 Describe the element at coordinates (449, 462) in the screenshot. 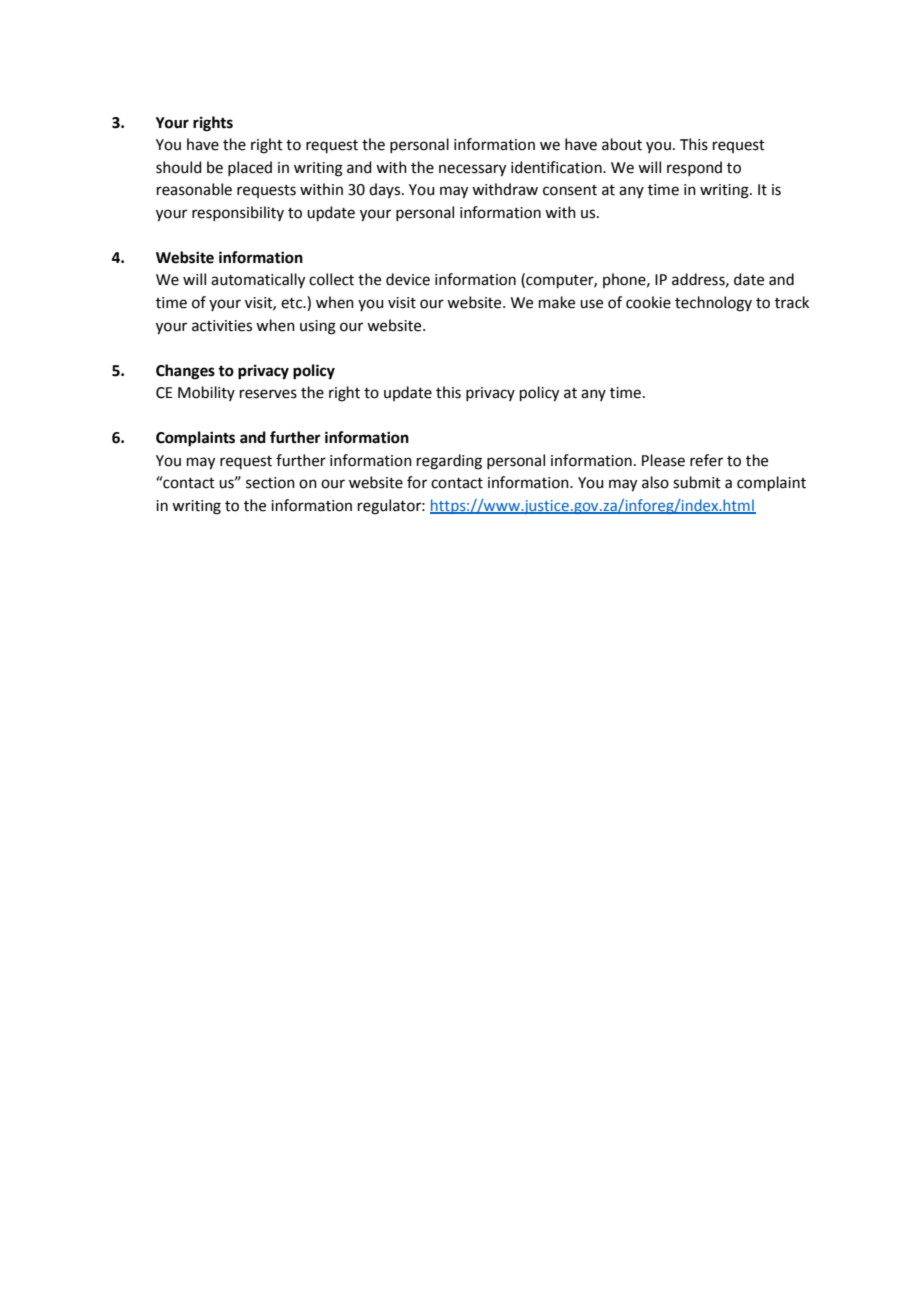

I see `regarding` at that location.
